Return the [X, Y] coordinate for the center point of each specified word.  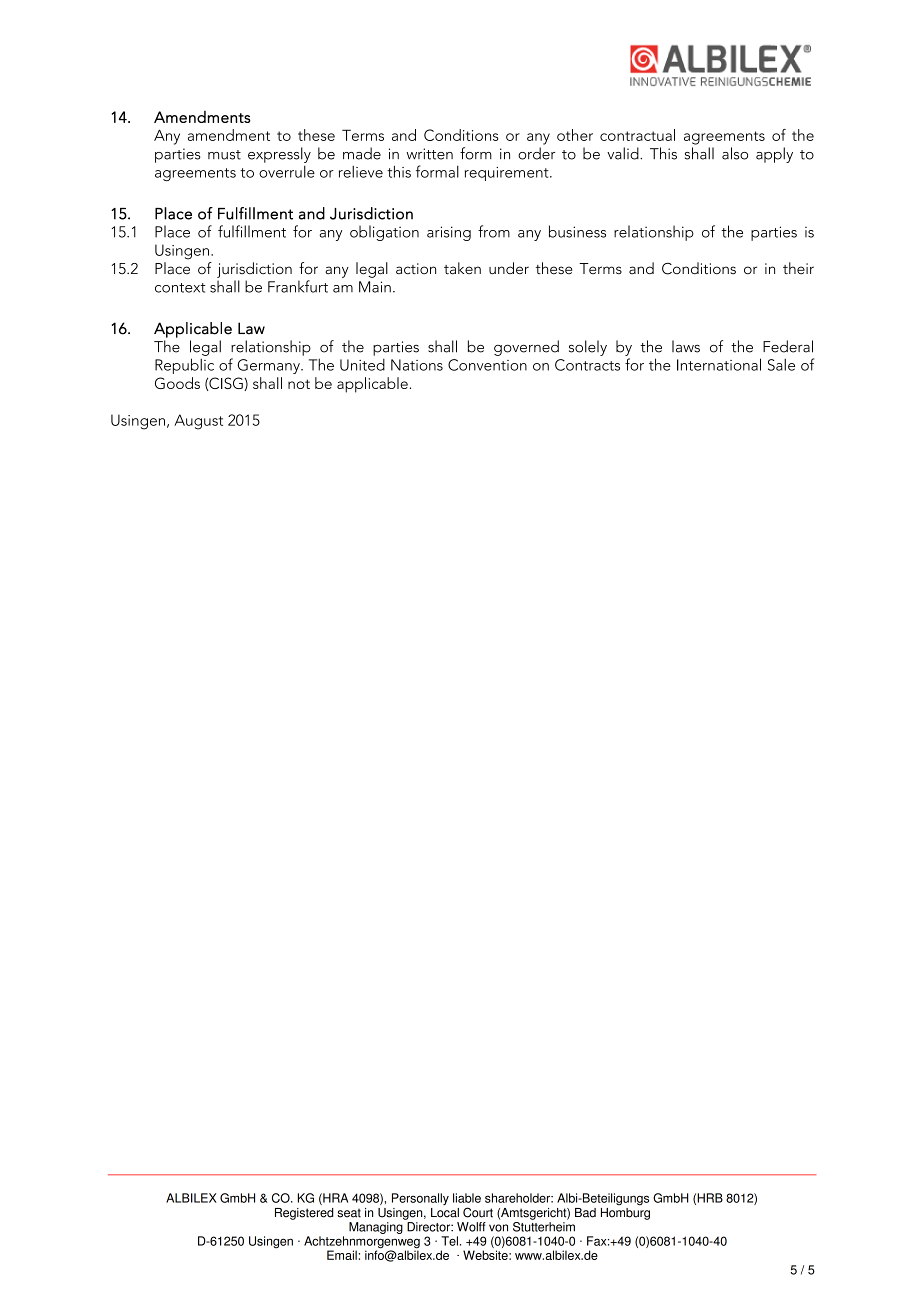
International [719, 364]
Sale [781, 365]
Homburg [625, 1212]
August [198, 422]
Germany [270, 366]
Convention [487, 365]
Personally [420, 1199]
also [735, 153]
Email [342, 1255]
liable [467, 1198]
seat [349, 1213]
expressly [279, 155]
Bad [585, 1213]
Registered [304, 1214]
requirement [508, 174]
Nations [417, 365]
